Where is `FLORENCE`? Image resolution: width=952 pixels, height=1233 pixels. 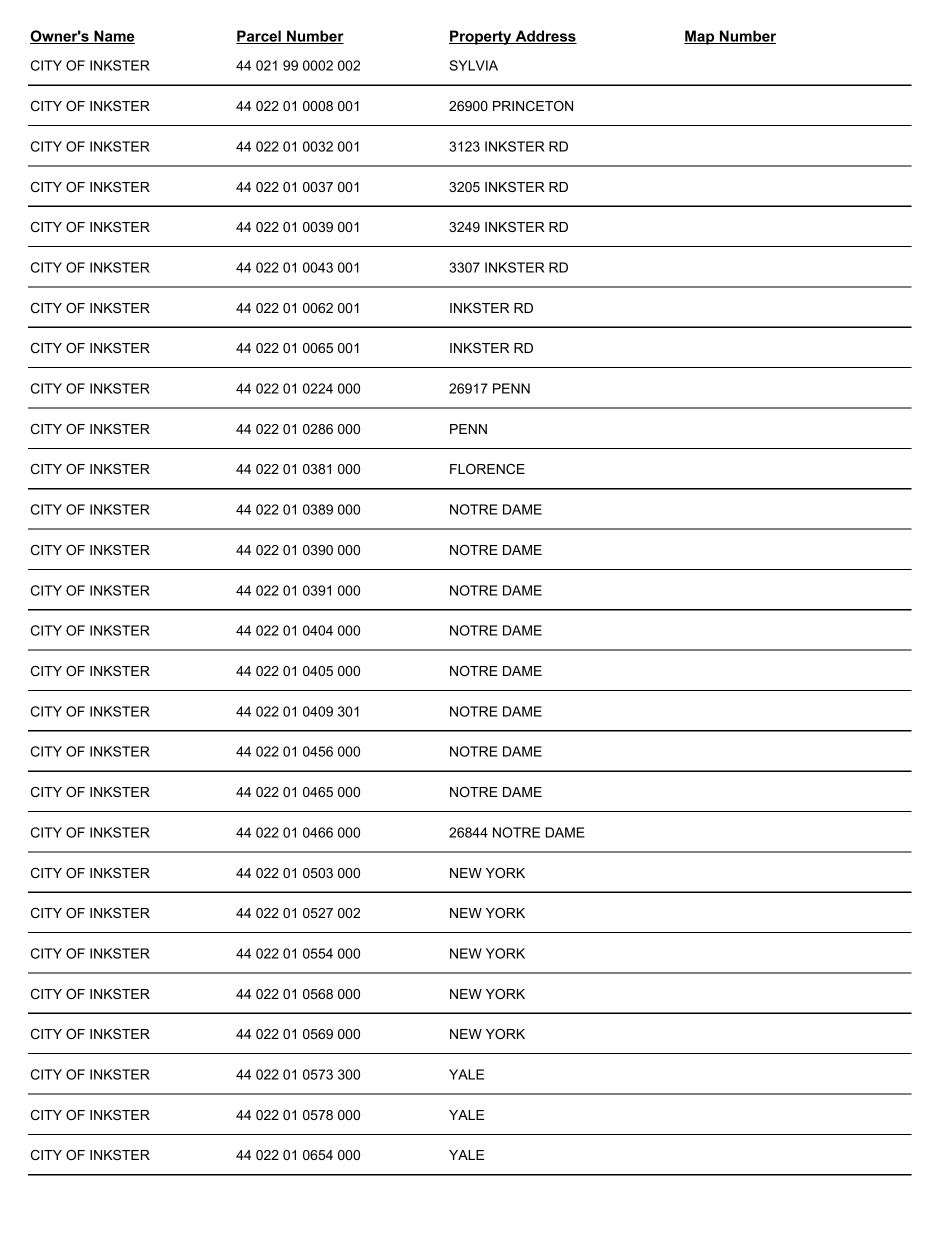 FLORENCE is located at coordinates (487, 469).
